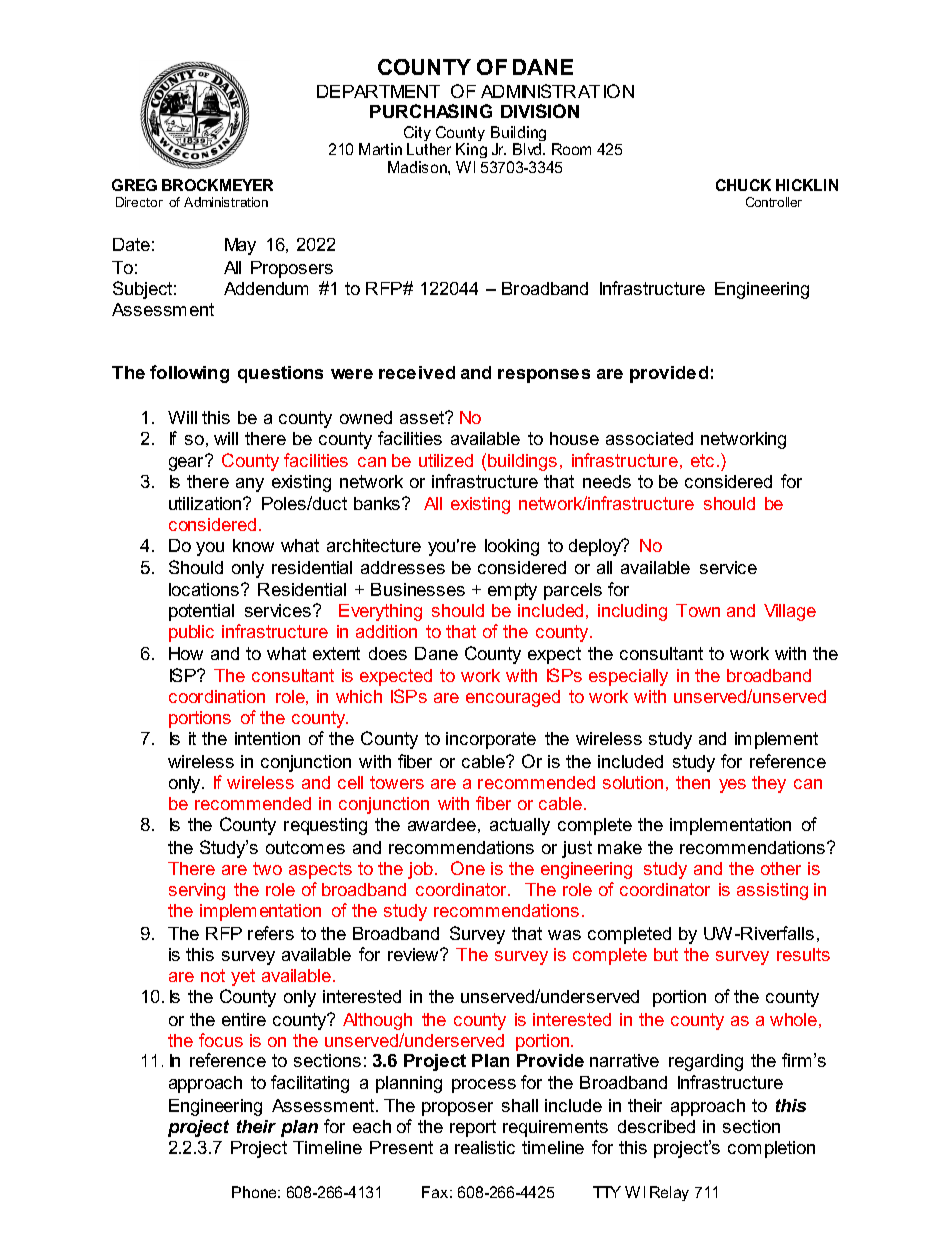 This screenshot has width=952, height=1233. What do you see at coordinates (134, 185) in the screenshot?
I see `GREG` at bounding box center [134, 185].
